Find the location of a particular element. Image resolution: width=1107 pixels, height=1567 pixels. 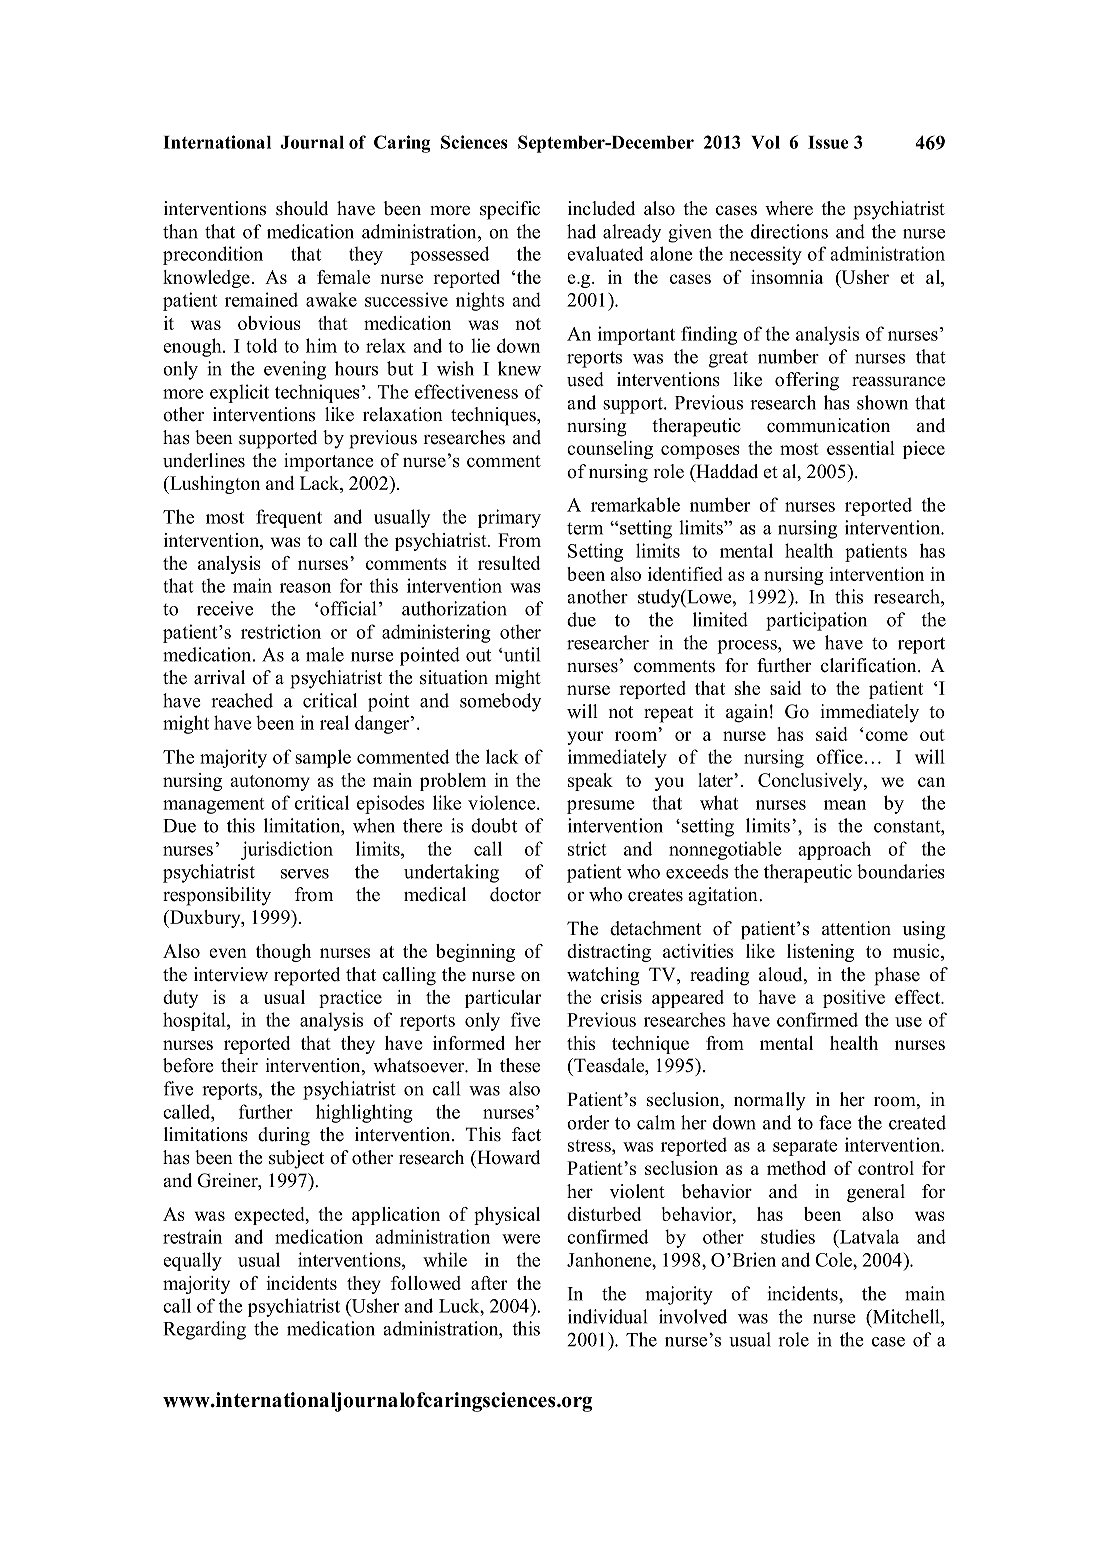

used is located at coordinates (585, 379).
